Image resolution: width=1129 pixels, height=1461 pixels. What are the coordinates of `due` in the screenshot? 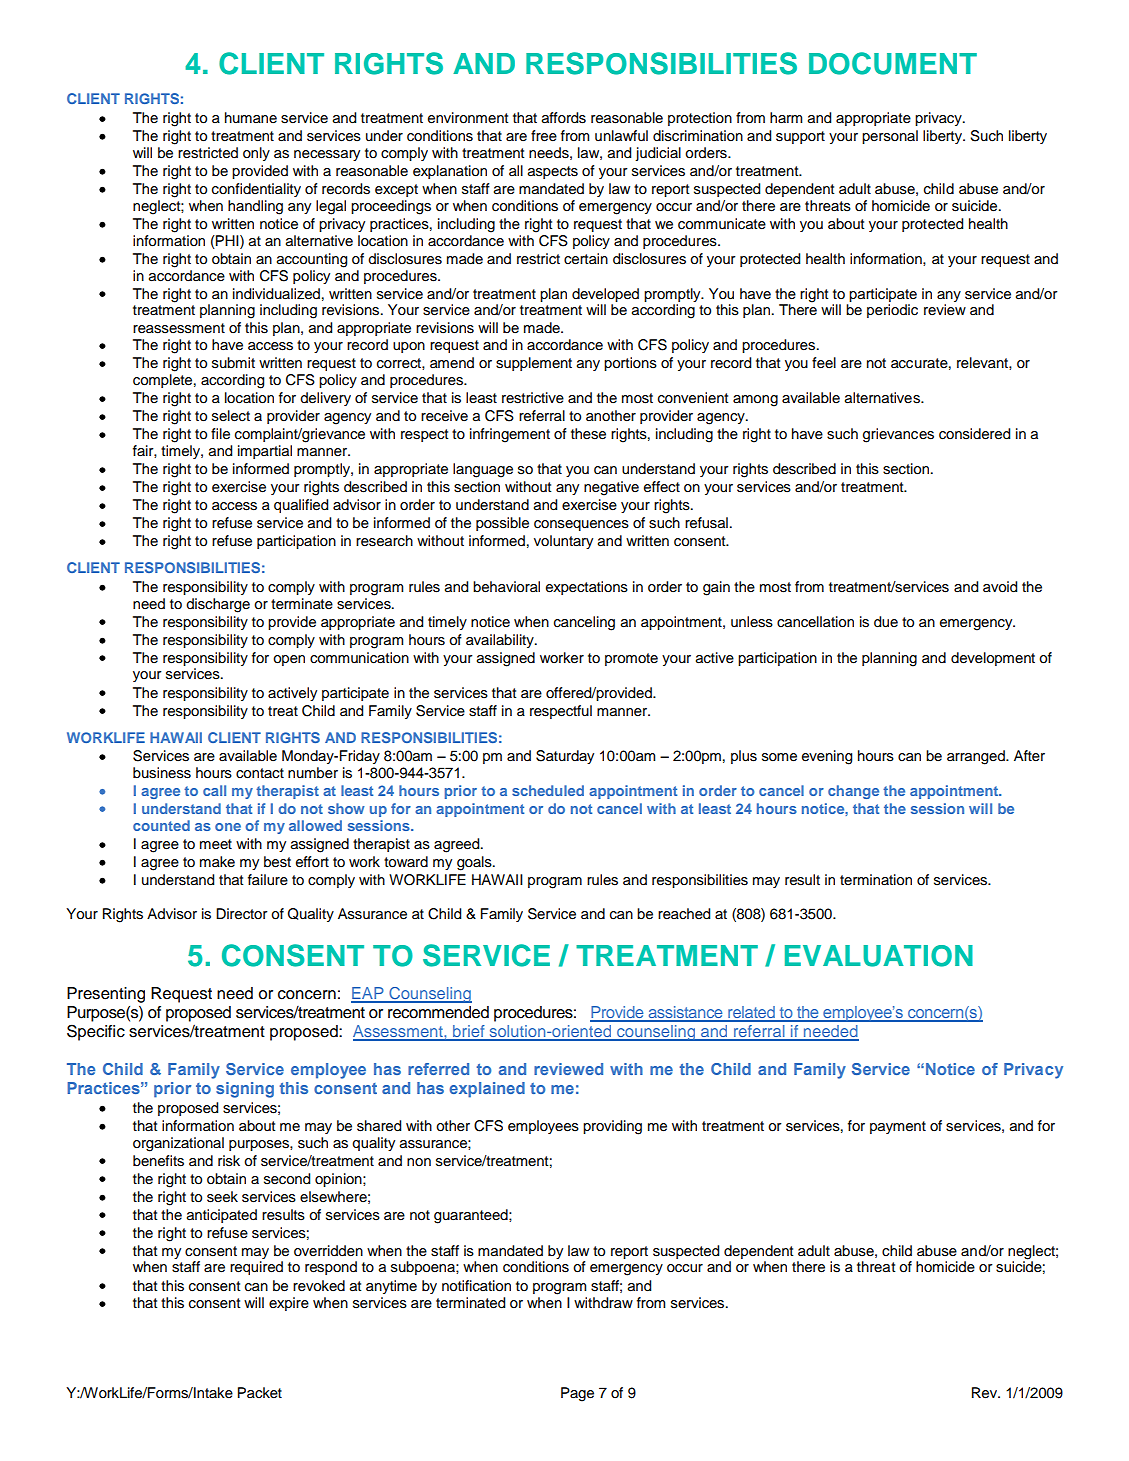 It's located at (886, 622).
